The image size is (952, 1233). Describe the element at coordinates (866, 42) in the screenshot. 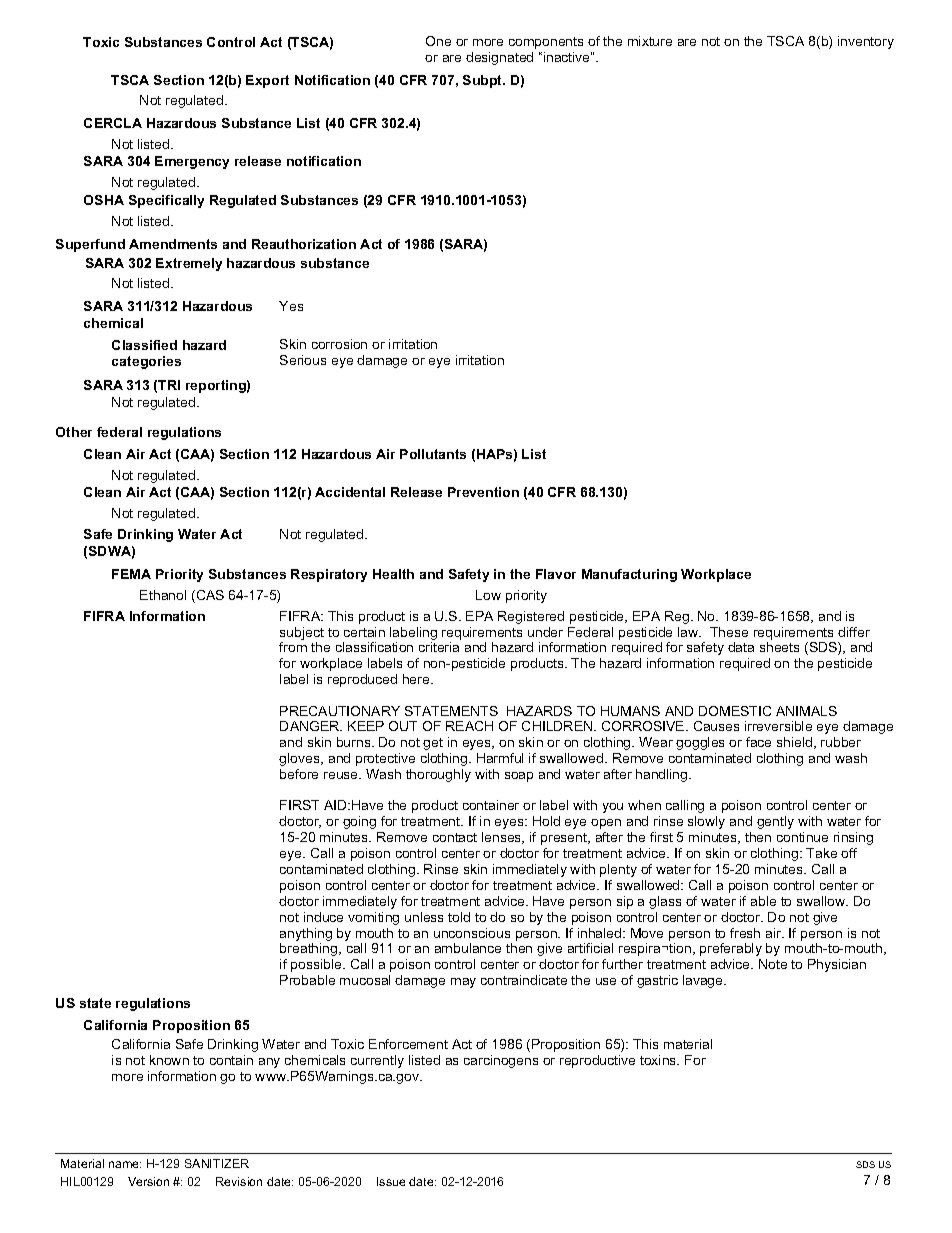

I see `inventory` at that location.
